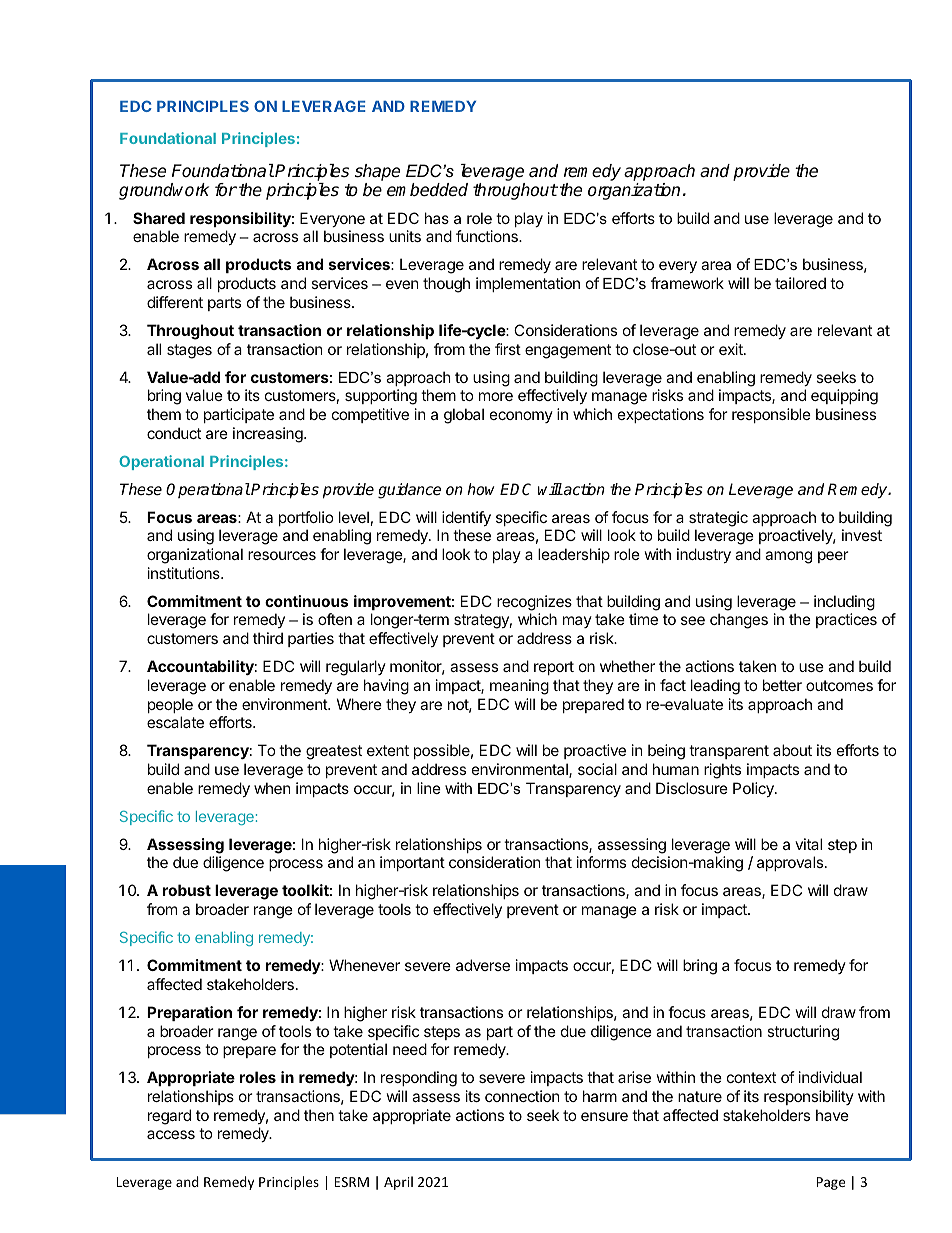 Image resolution: width=952 pixels, height=1233 pixels. Describe the element at coordinates (488, 236) in the screenshot. I see `functions` at that location.
